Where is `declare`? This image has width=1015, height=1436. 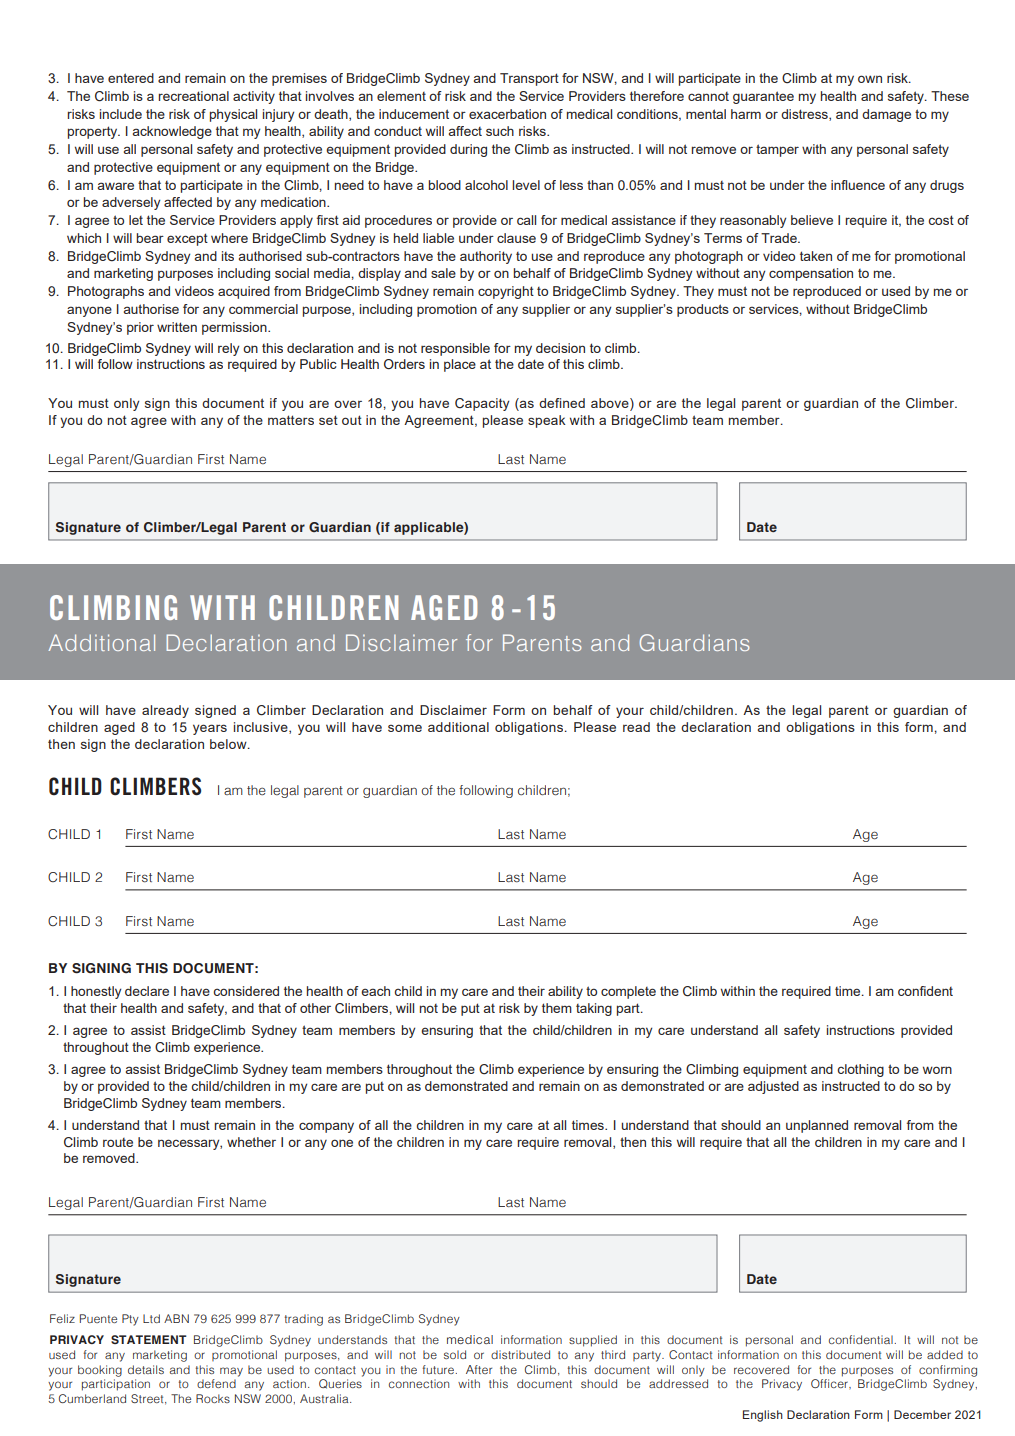 declare is located at coordinates (147, 991).
